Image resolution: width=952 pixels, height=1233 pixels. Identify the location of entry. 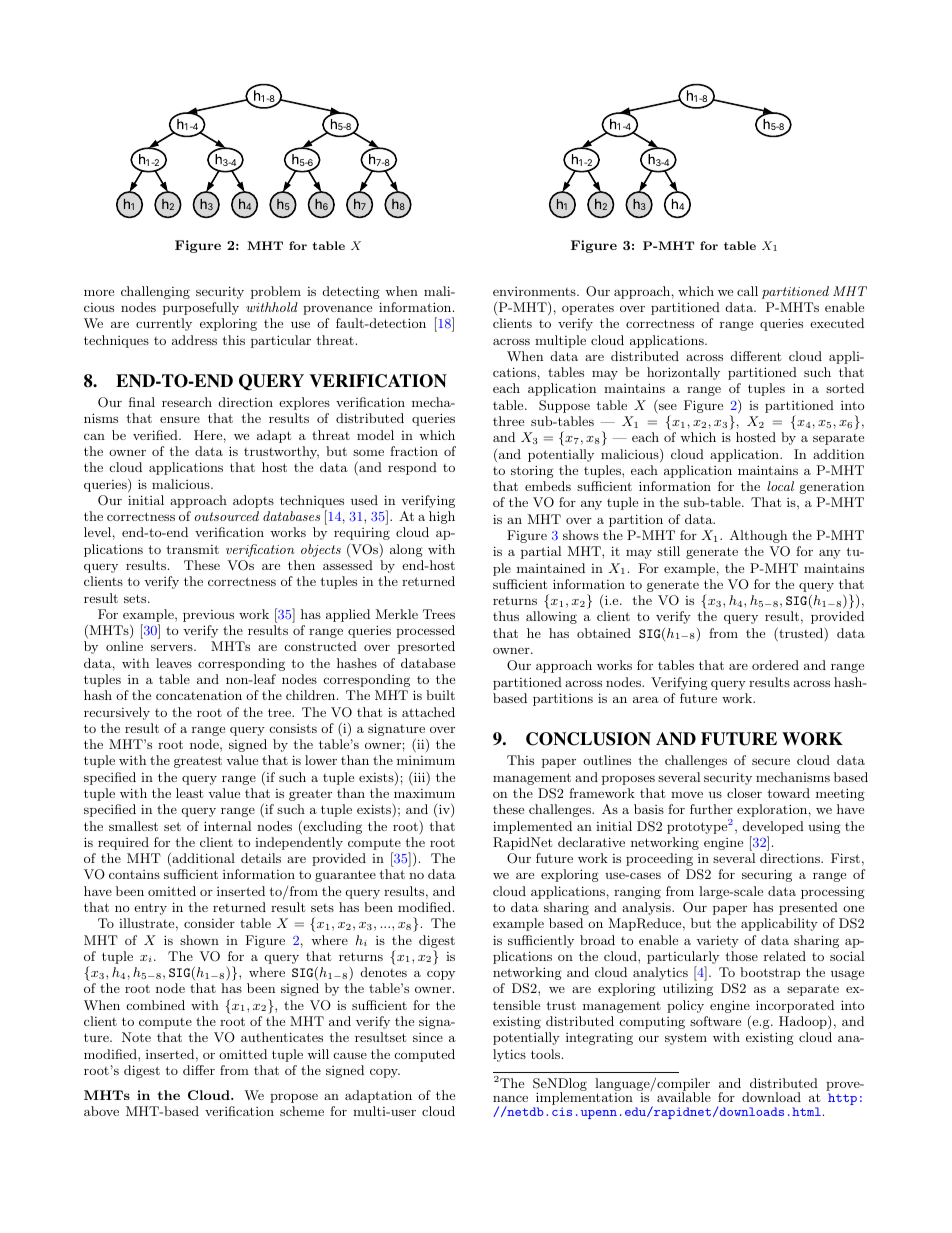
(150, 909).
